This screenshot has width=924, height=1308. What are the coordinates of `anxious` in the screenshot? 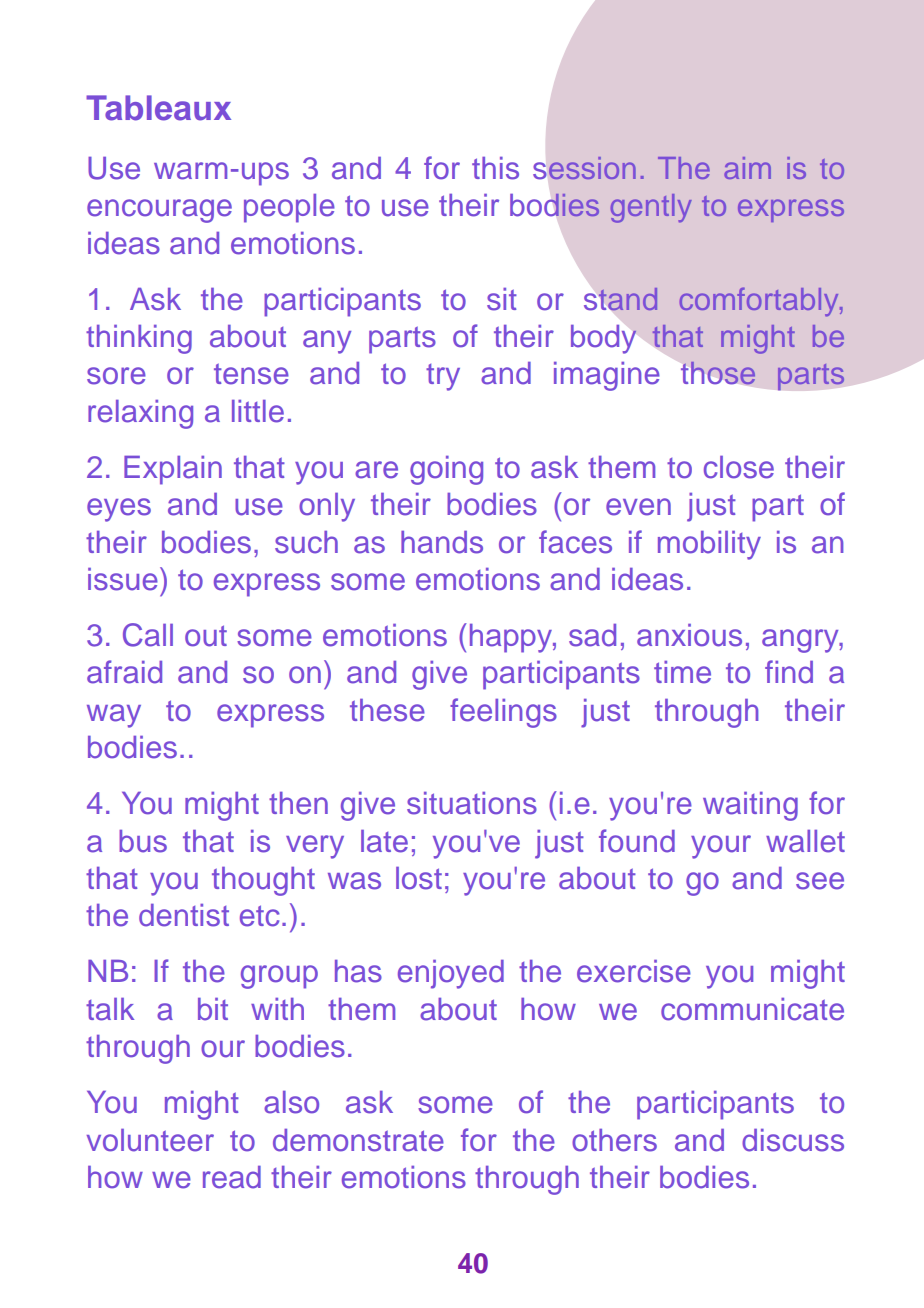 It's located at (689, 635).
